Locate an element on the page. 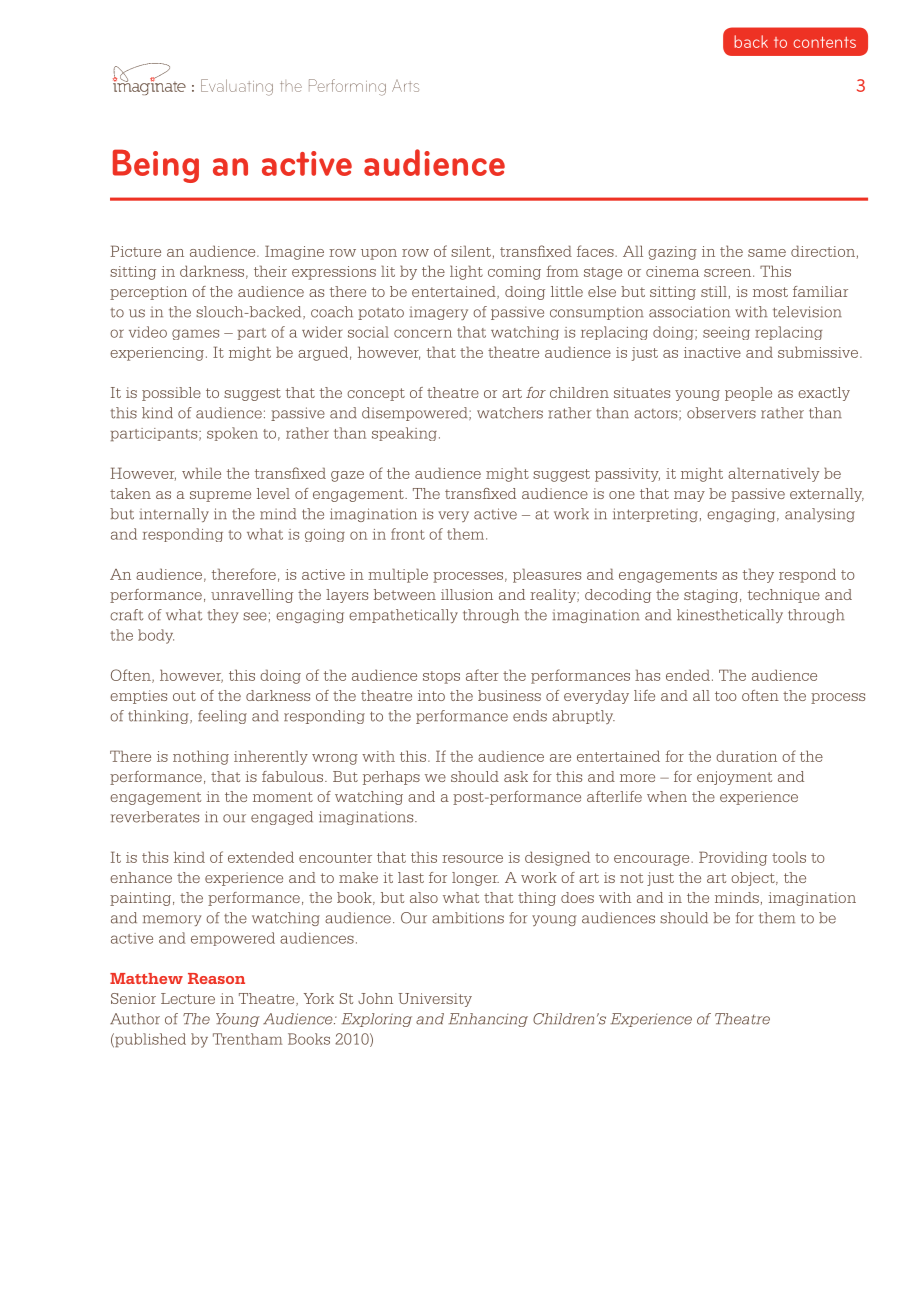 This page has height=1308, width=924. internally is located at coordinates (174, 515).
